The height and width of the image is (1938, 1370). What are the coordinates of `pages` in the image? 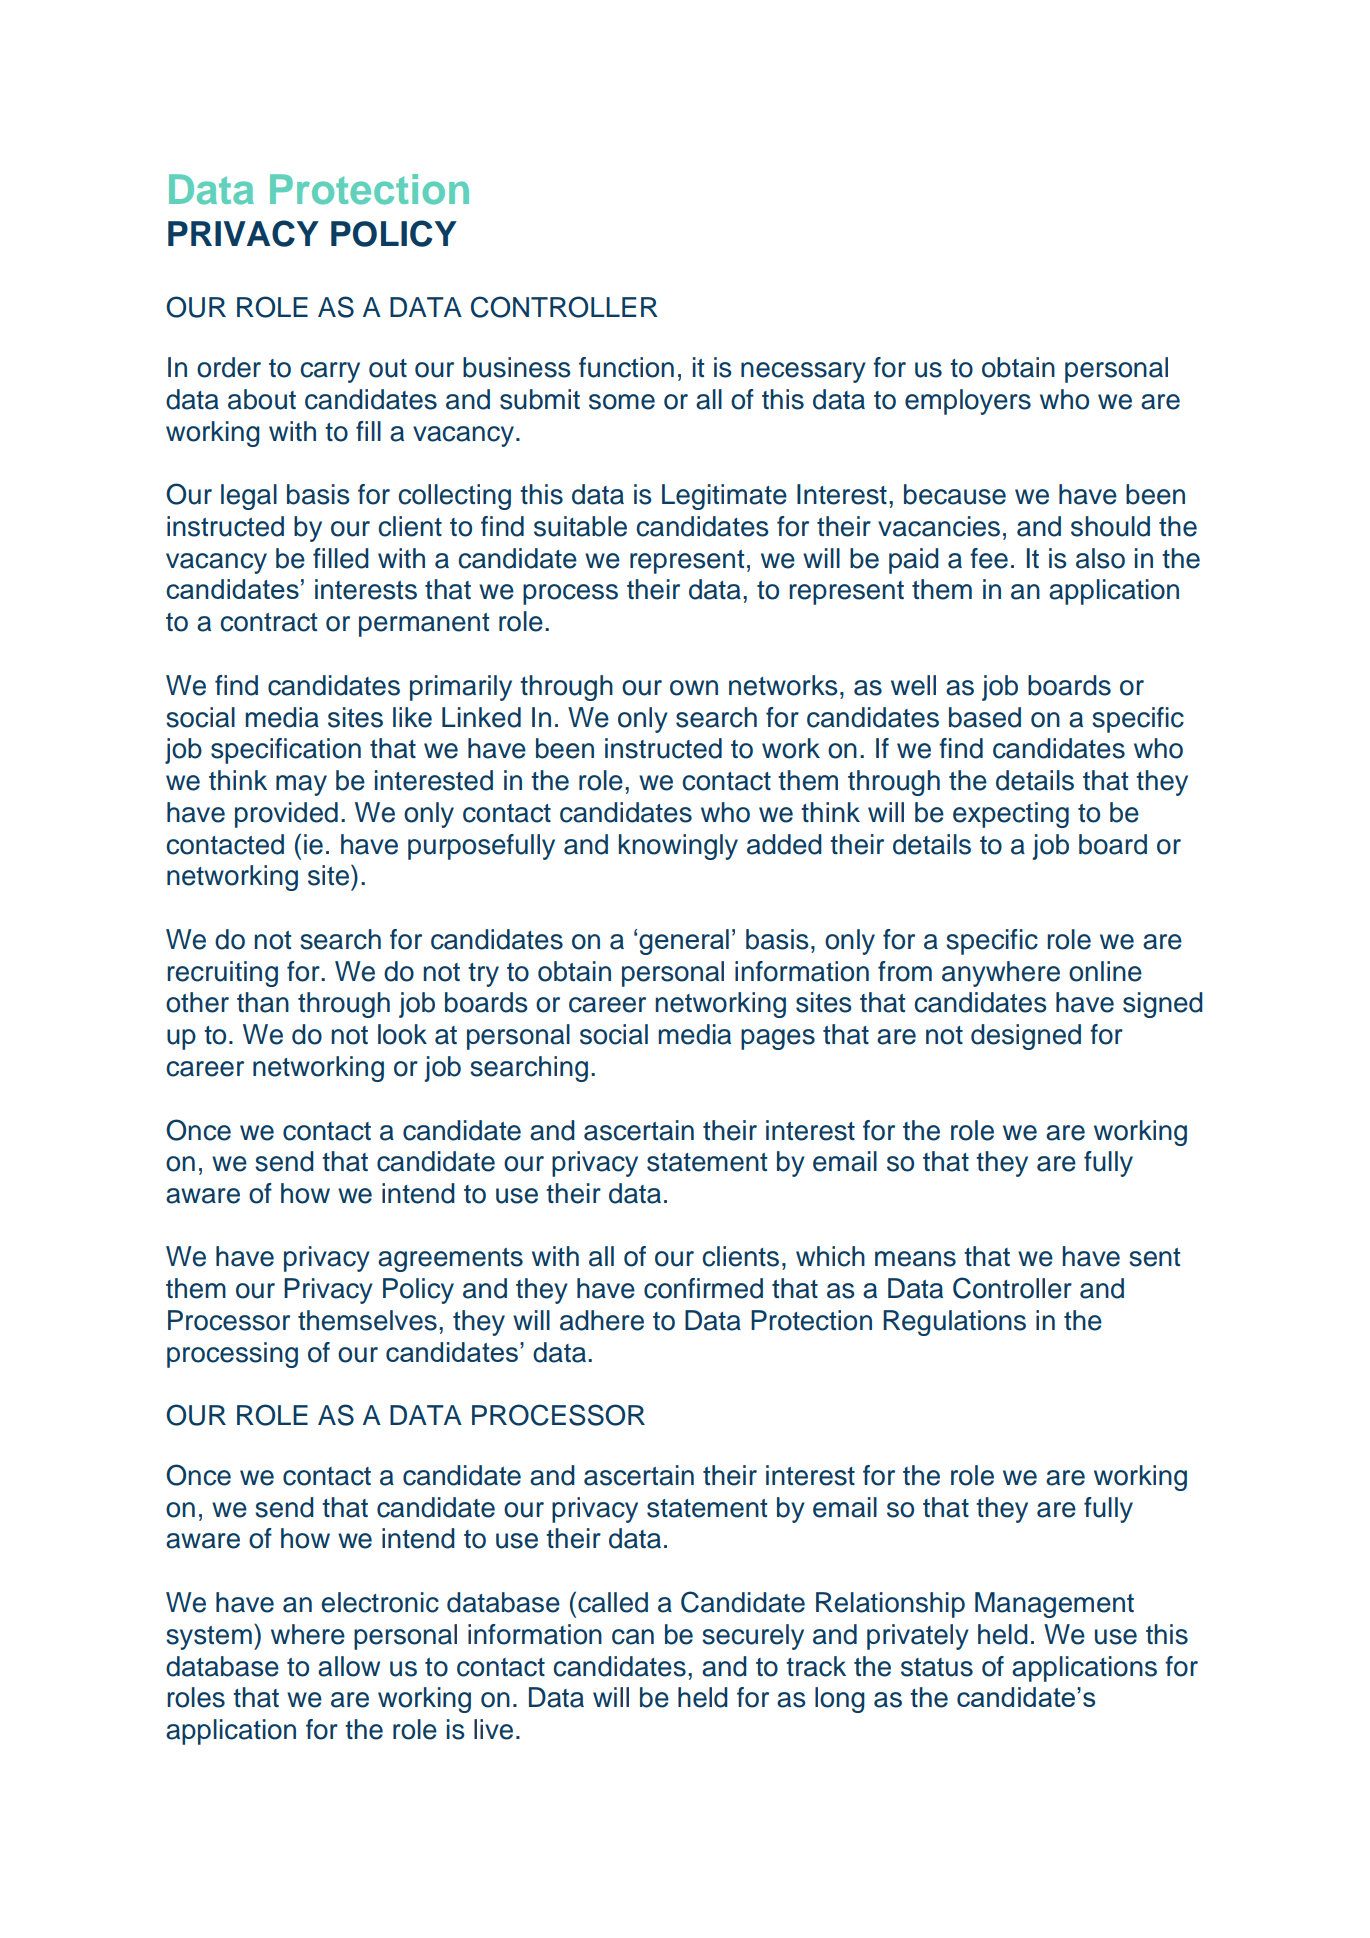 It's located at (778, 1039).
